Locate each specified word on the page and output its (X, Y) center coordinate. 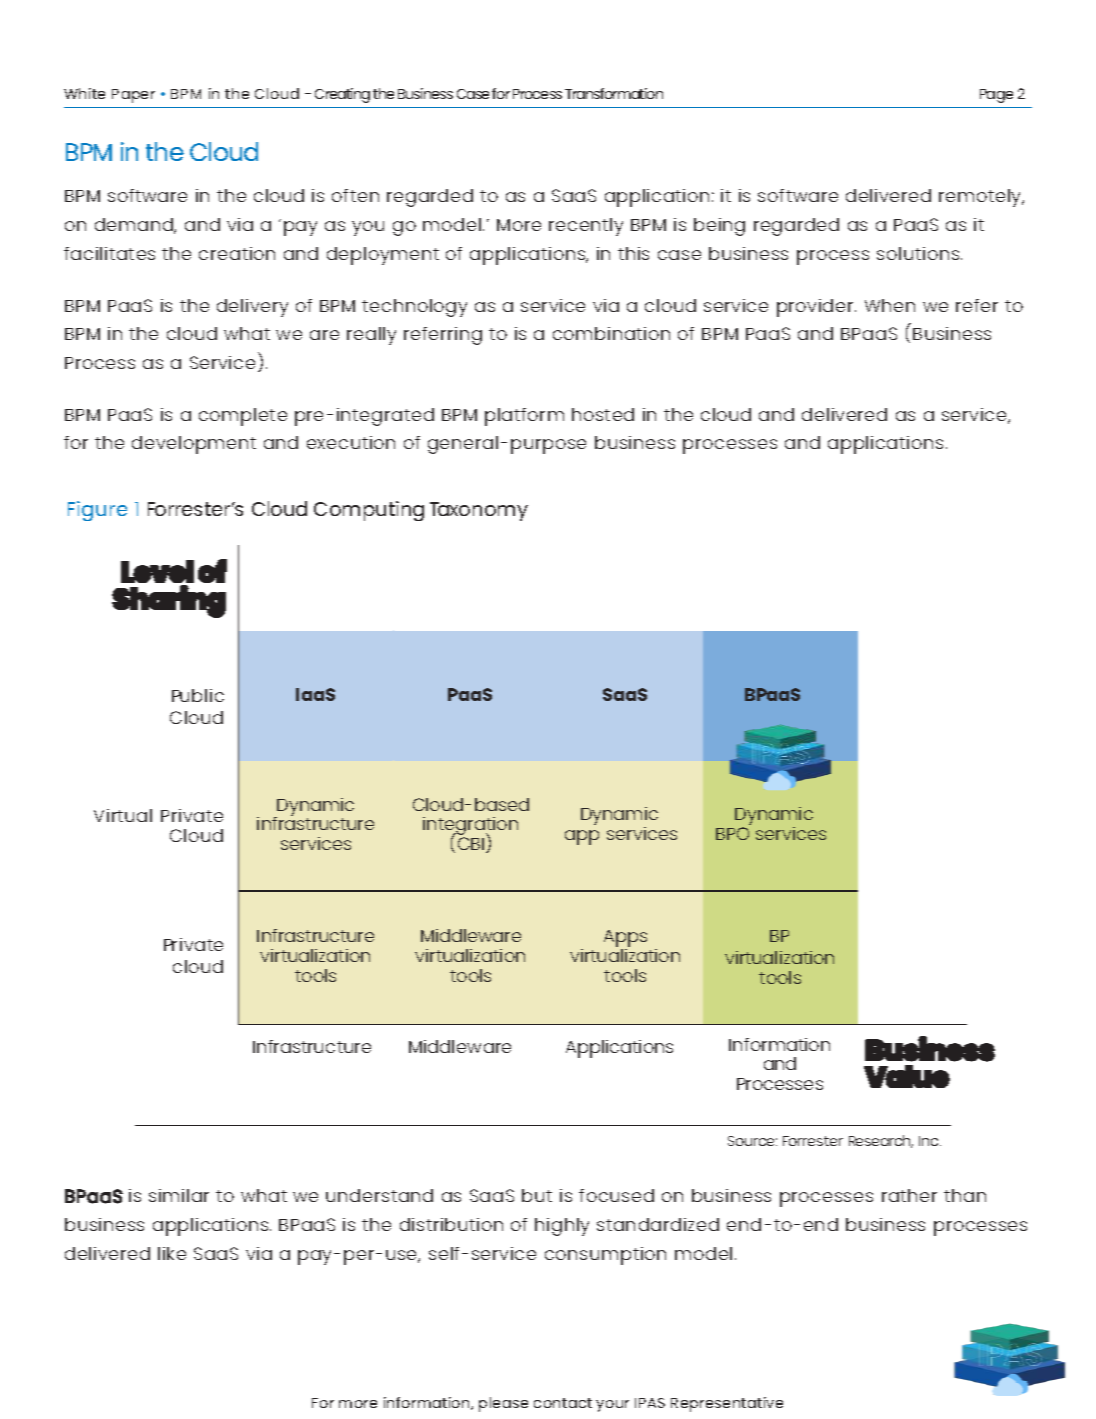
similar (179, 1195)
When (890, 305)
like (172, 1253)
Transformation (614, 93)
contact (563, 1403)
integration (470, 827)
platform (524, 417)
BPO (732, 833)
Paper (133, 96)
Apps (625, 940)
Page (996, 96)
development (194, 445)
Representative (727, 1404)
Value (907, 1076)
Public (198, 695)
